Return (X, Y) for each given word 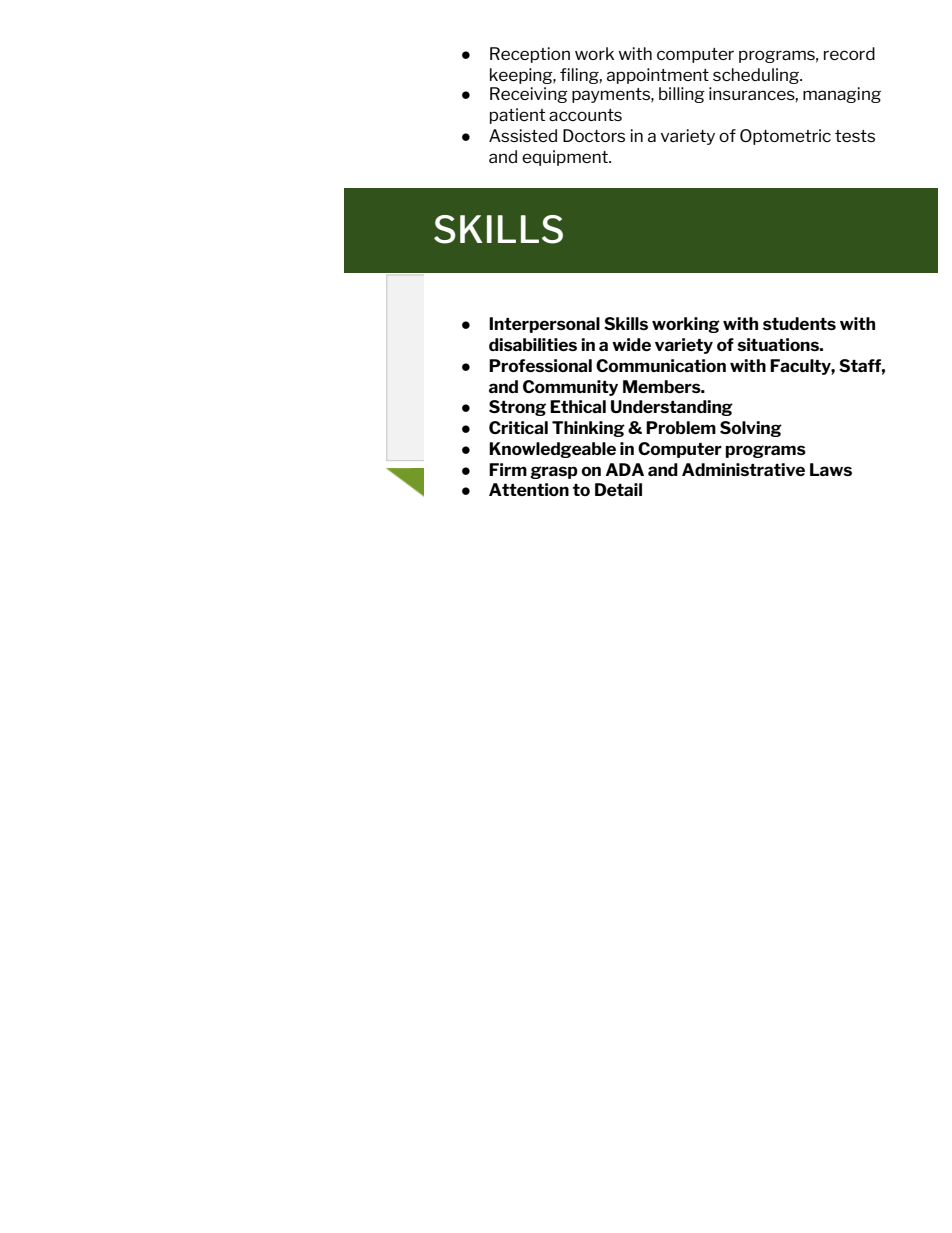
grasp (554, 472)
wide (631, 344)
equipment (566, 158)
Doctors (594, 135)
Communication (661, 365)
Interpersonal (544, 325)
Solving (751, 429)
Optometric (785, 137)
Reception (530, 55)
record (849, 53)
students (799, 323)
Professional (540, 365)
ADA (625, 469)
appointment (658, 76)
